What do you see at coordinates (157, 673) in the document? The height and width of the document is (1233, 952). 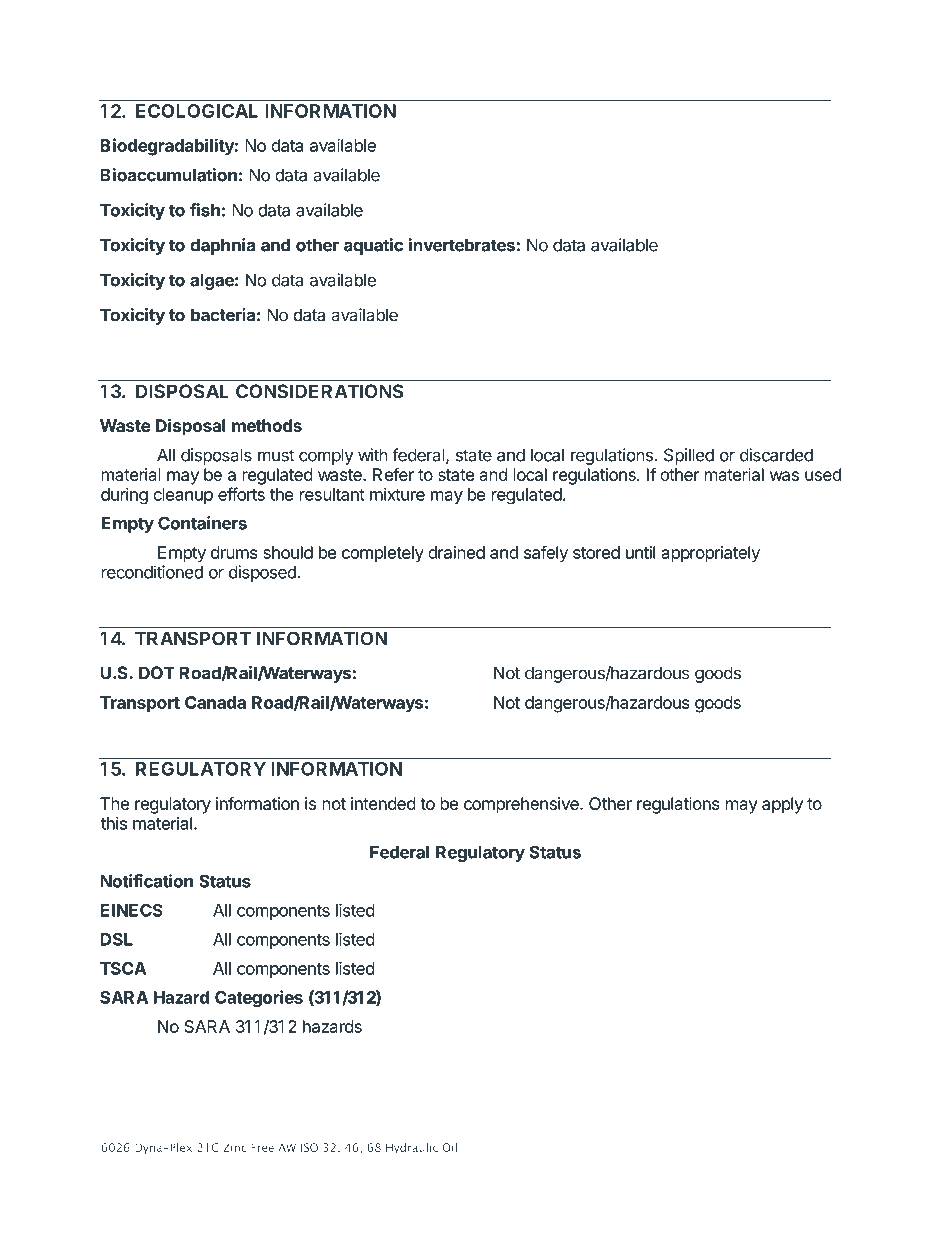 I see `DOT` at bounding box center [157, 673].
